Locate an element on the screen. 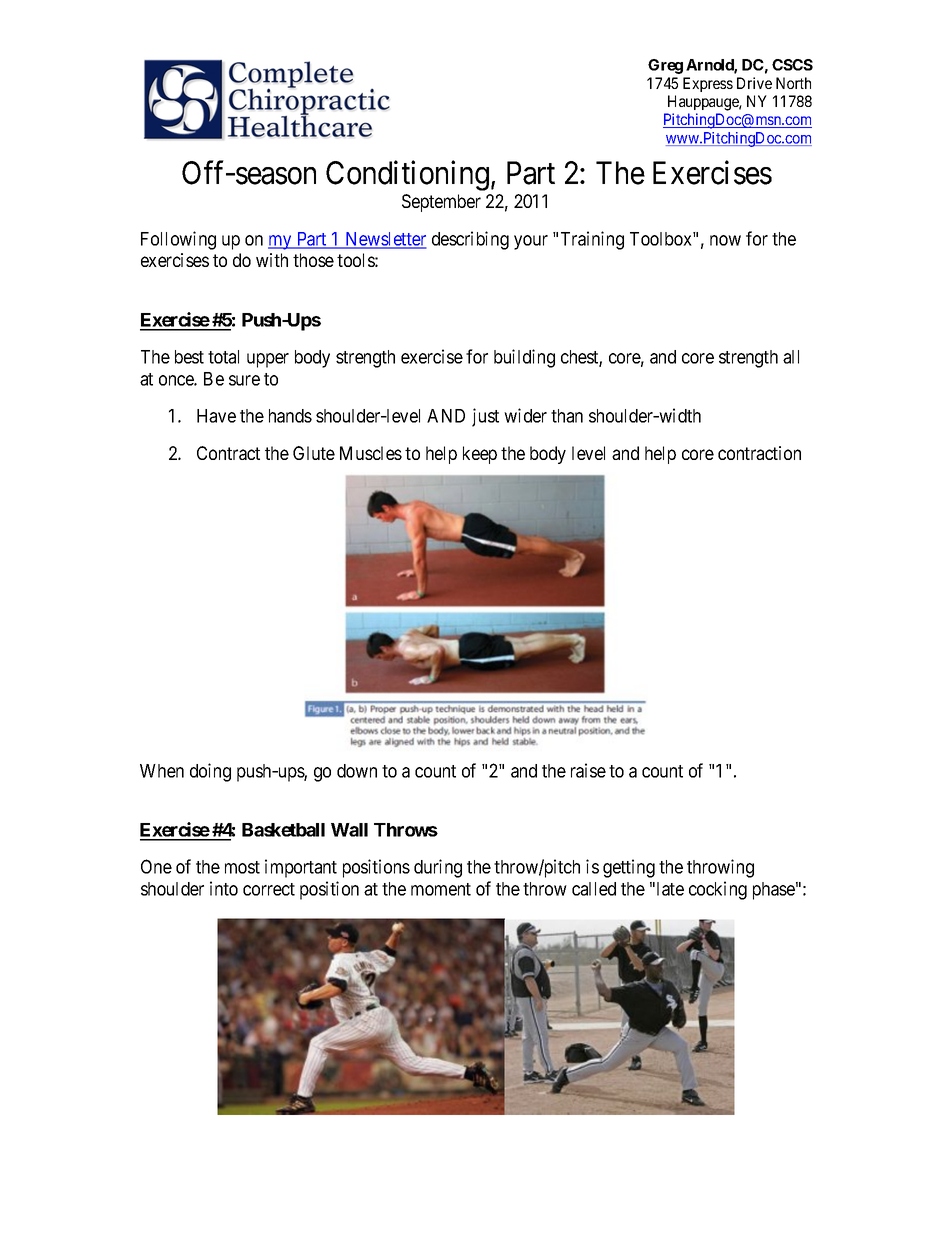  most is located at coordinates (242, 867).
